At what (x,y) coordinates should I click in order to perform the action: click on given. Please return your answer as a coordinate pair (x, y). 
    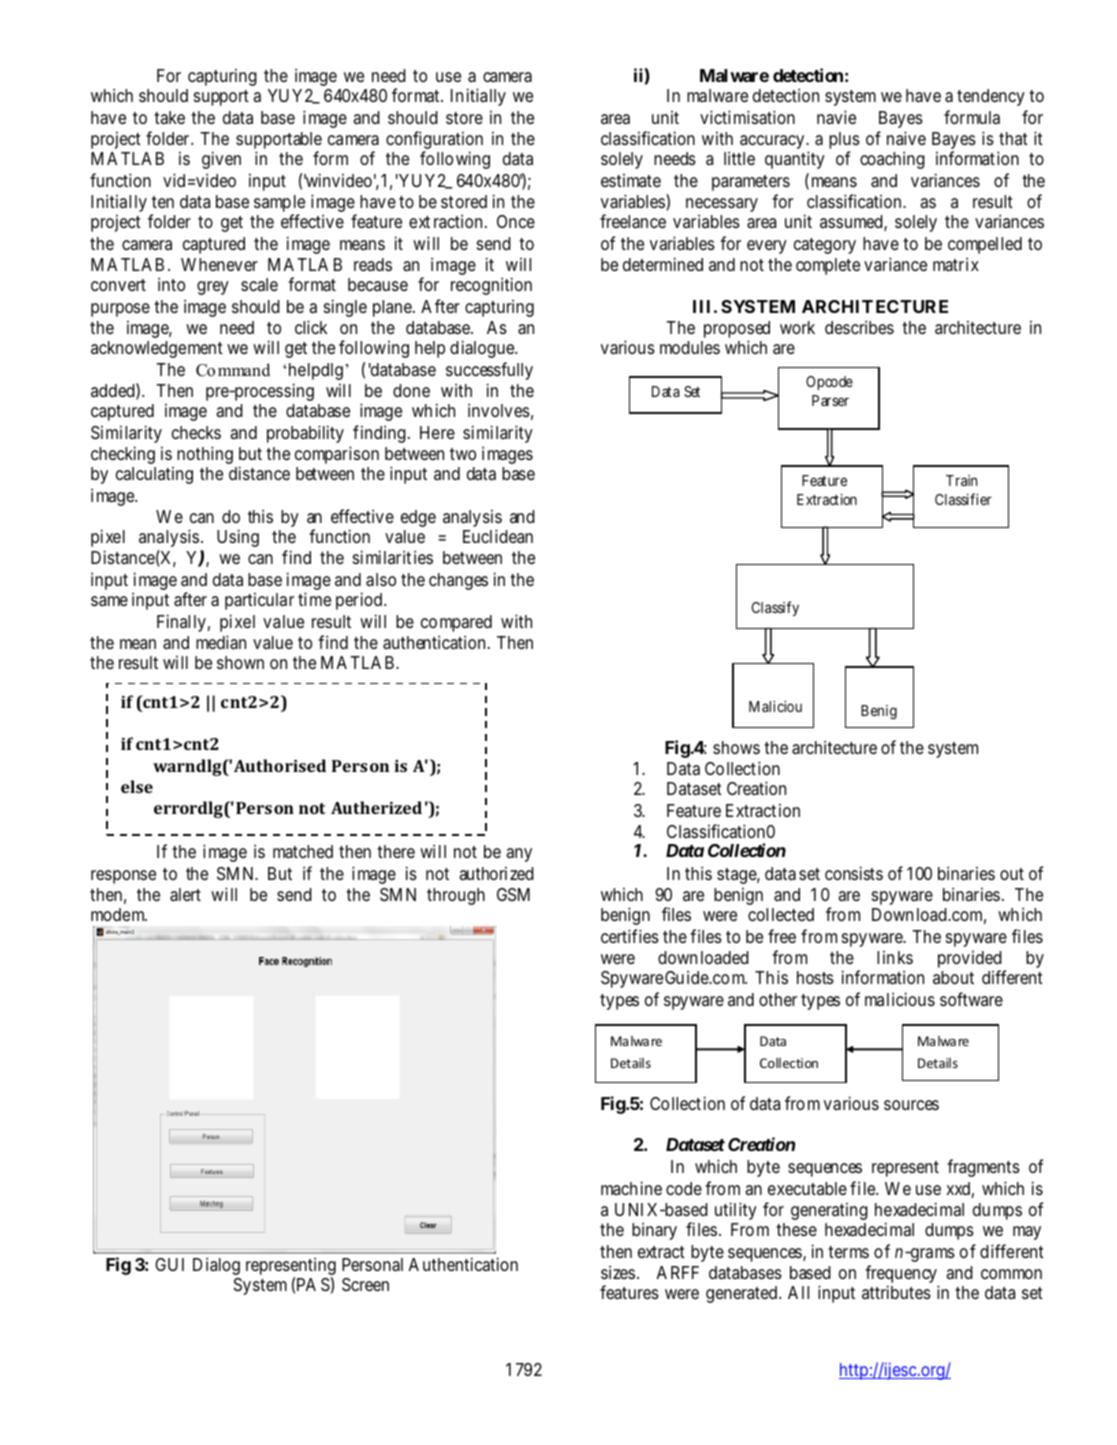
    Looking at the image, I should click on (221, 160).
